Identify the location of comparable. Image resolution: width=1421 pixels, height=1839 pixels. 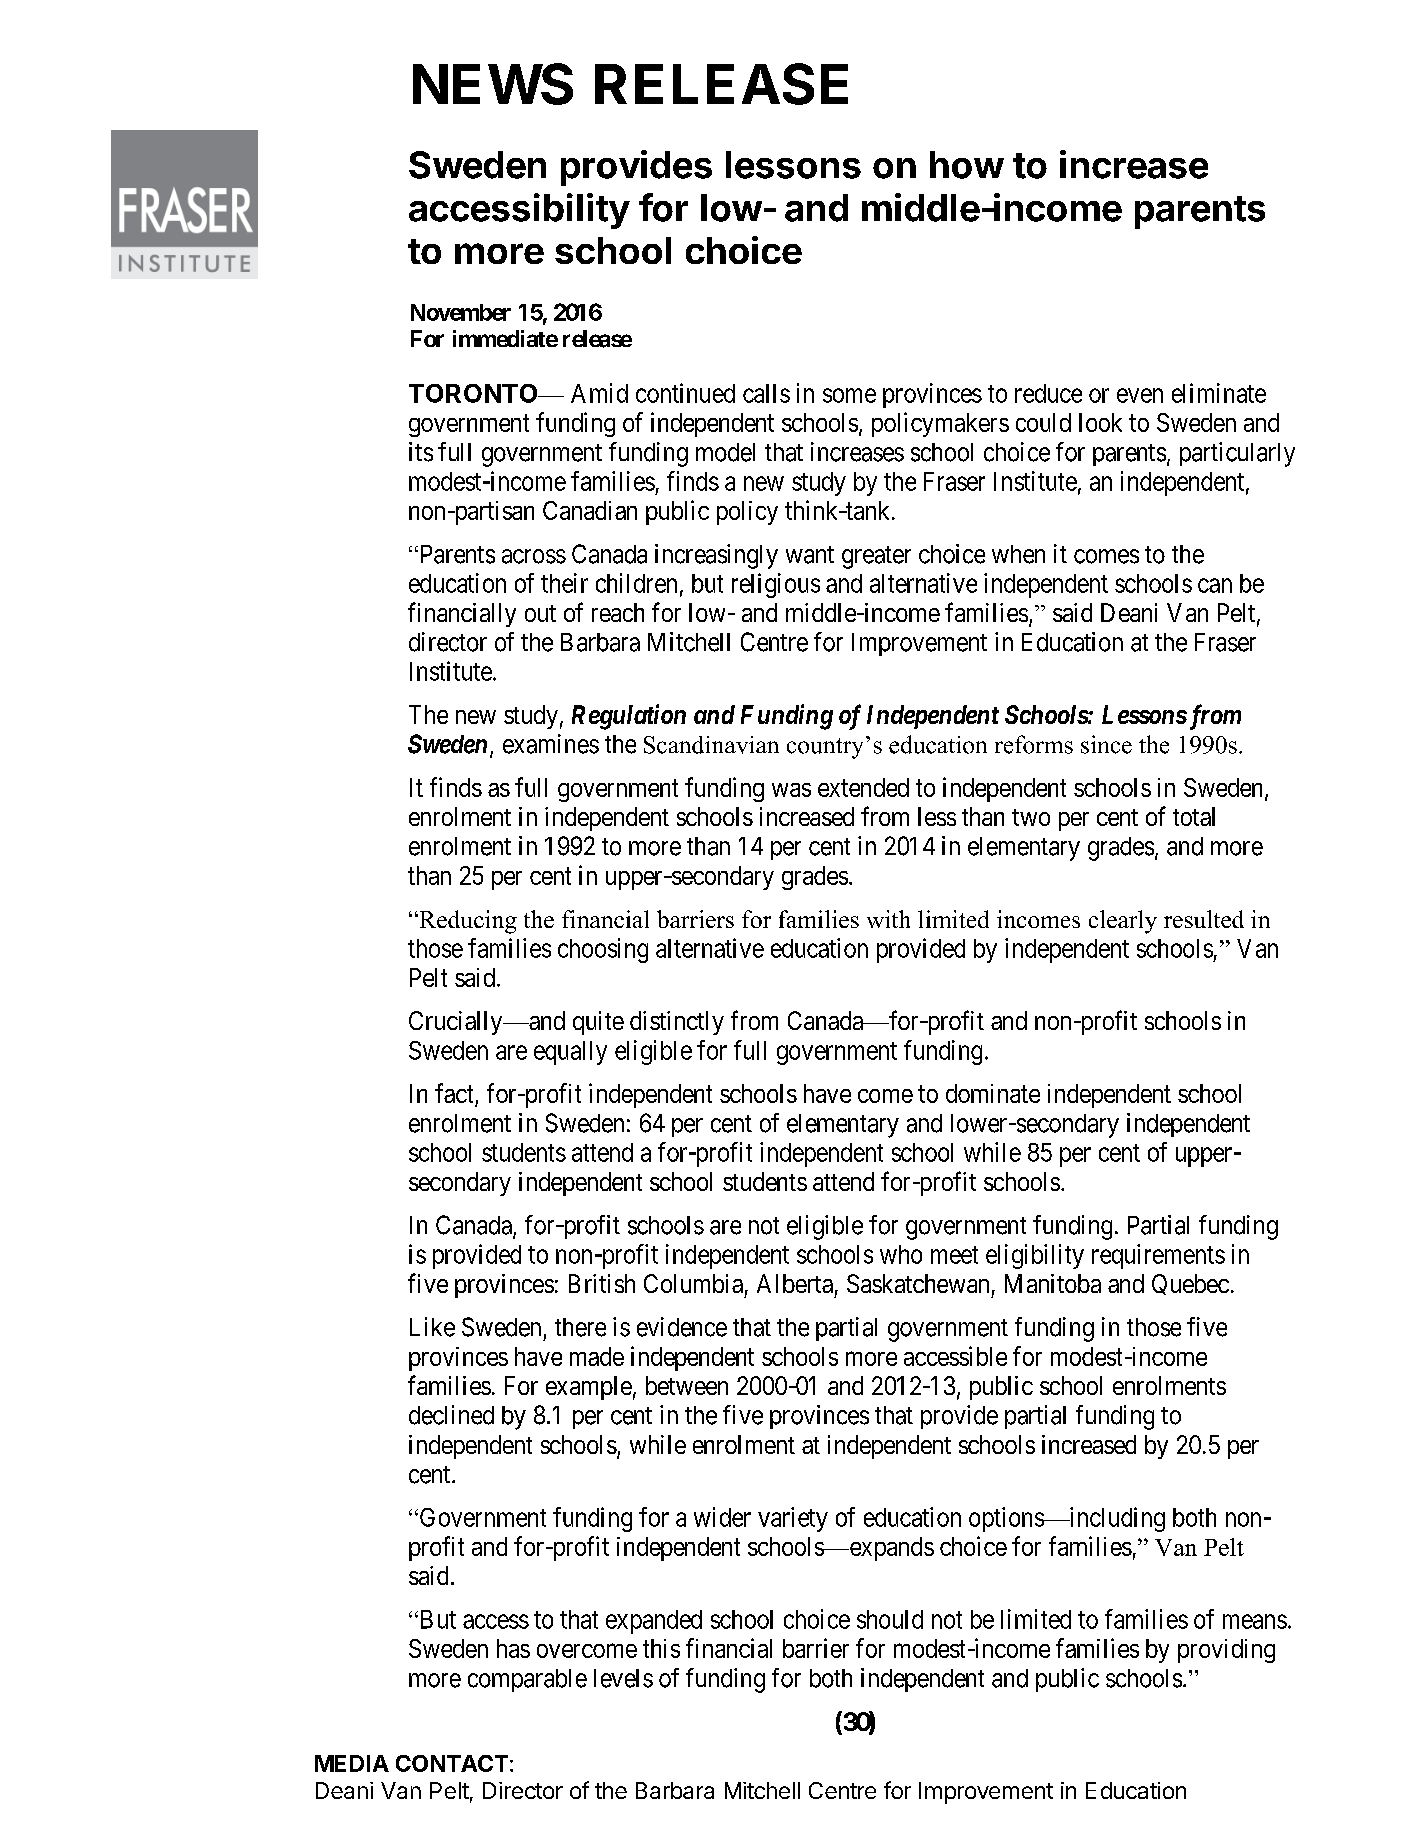
(527, 1680).
